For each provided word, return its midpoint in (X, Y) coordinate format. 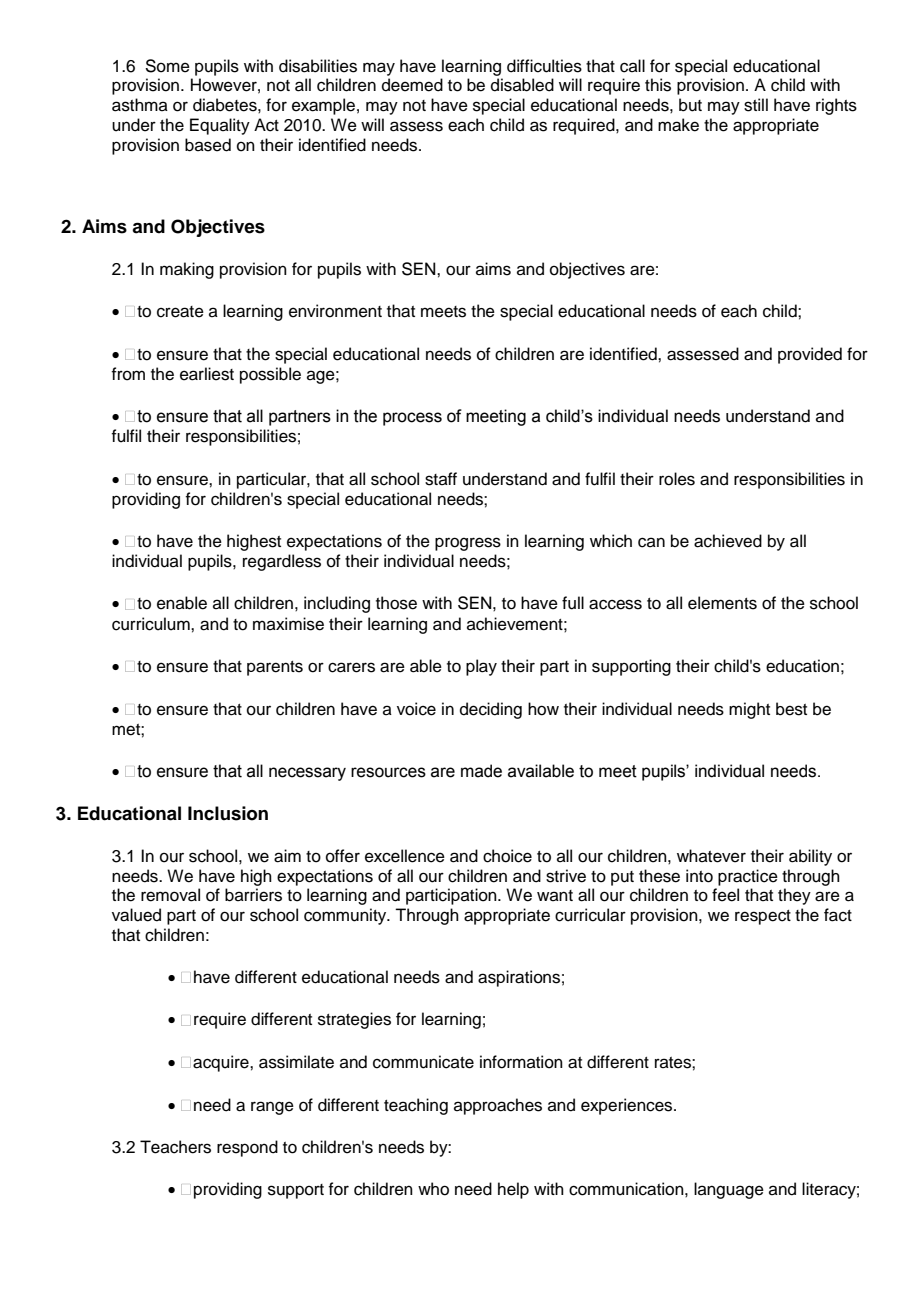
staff (441, 479)
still (756, 105)
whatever (711, 856)
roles (677, 479)
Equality (220, 126)
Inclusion (228, 813)
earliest (207, 374)
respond (247, 1148)
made (481, 771)
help (513, 1190)
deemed (412, 85)
